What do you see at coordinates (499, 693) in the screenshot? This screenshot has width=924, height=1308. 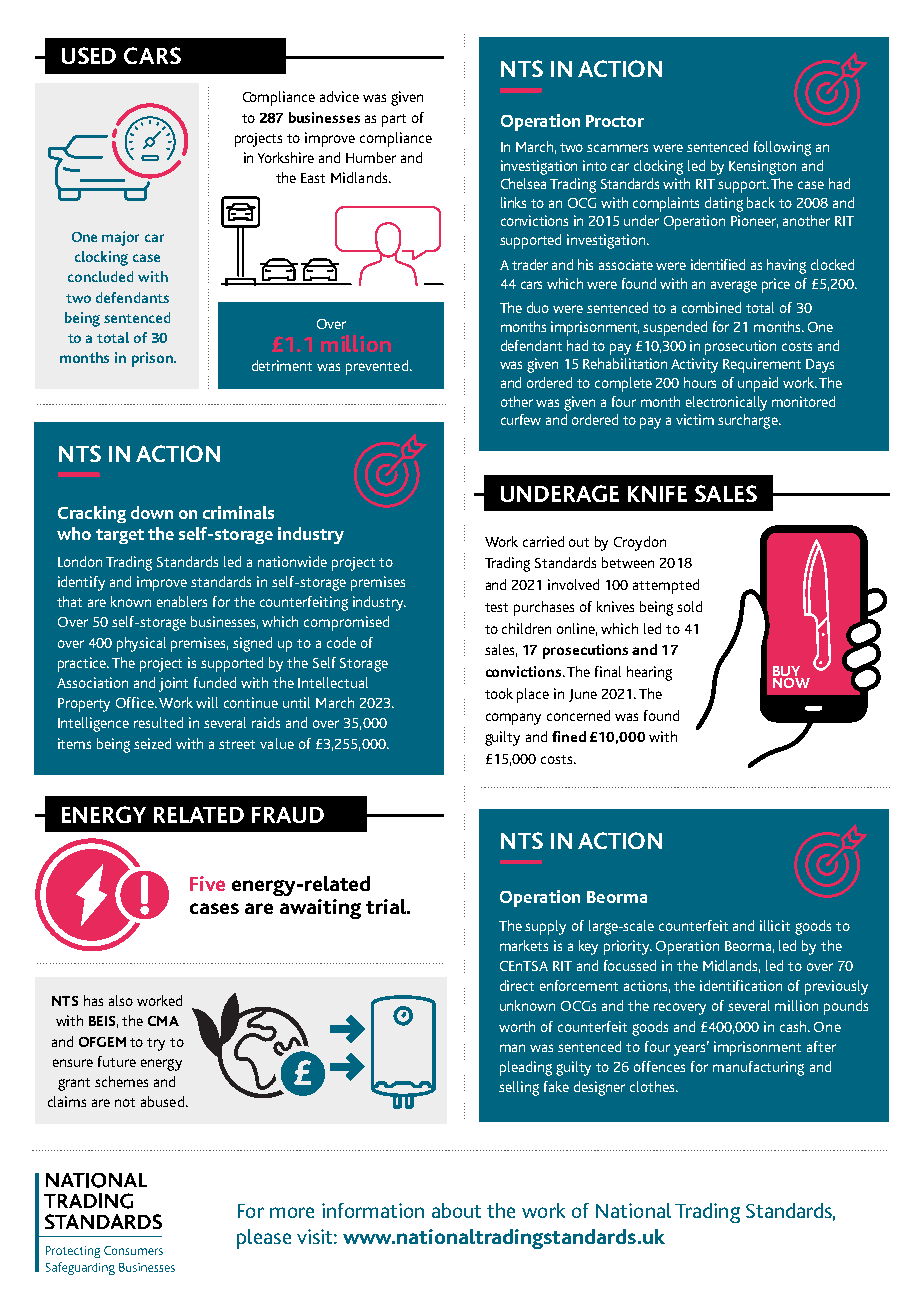 I see `took` at bounding box center [499, 693].
